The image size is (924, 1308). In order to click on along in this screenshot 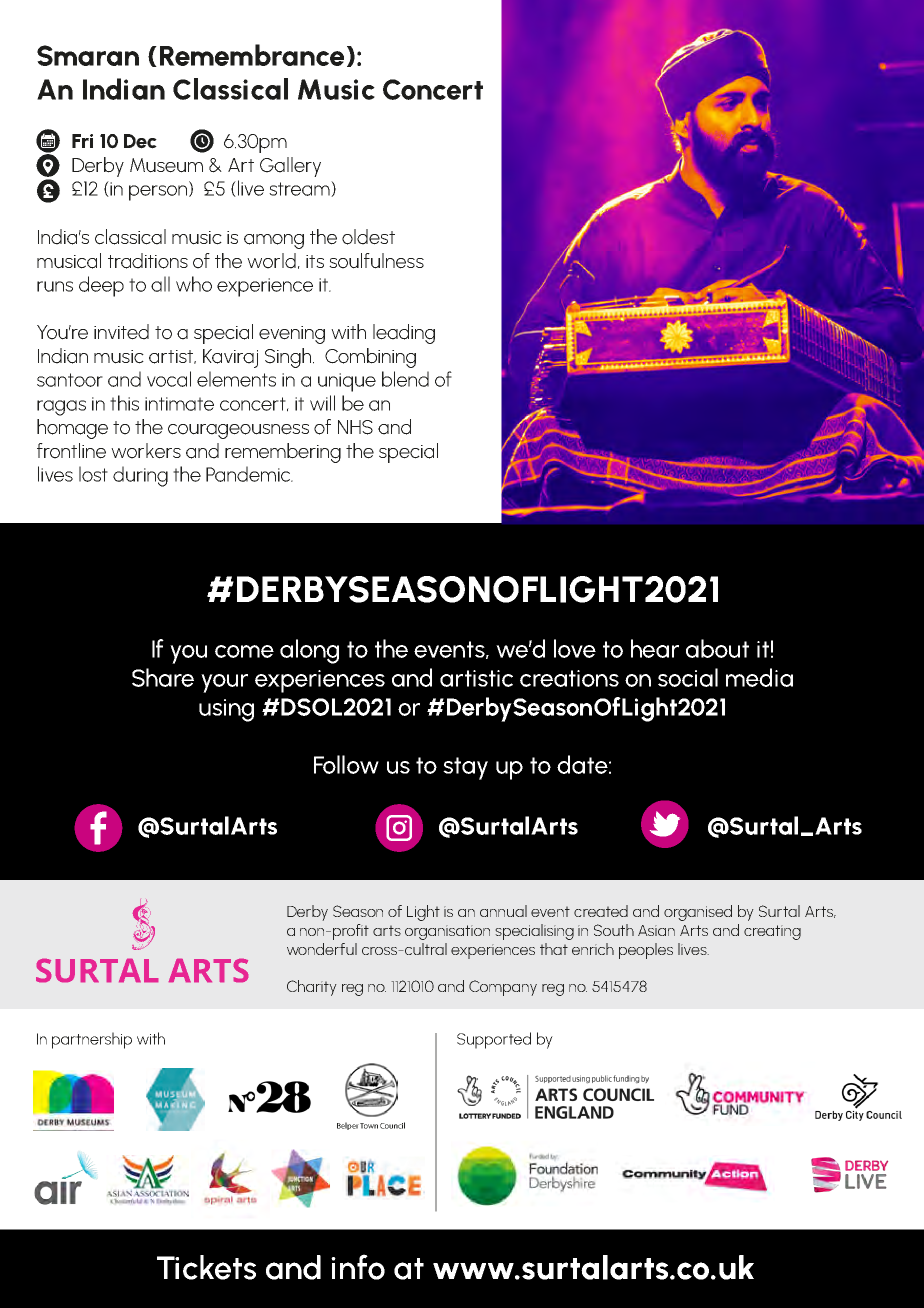, I will do `click(309, 651)`.
